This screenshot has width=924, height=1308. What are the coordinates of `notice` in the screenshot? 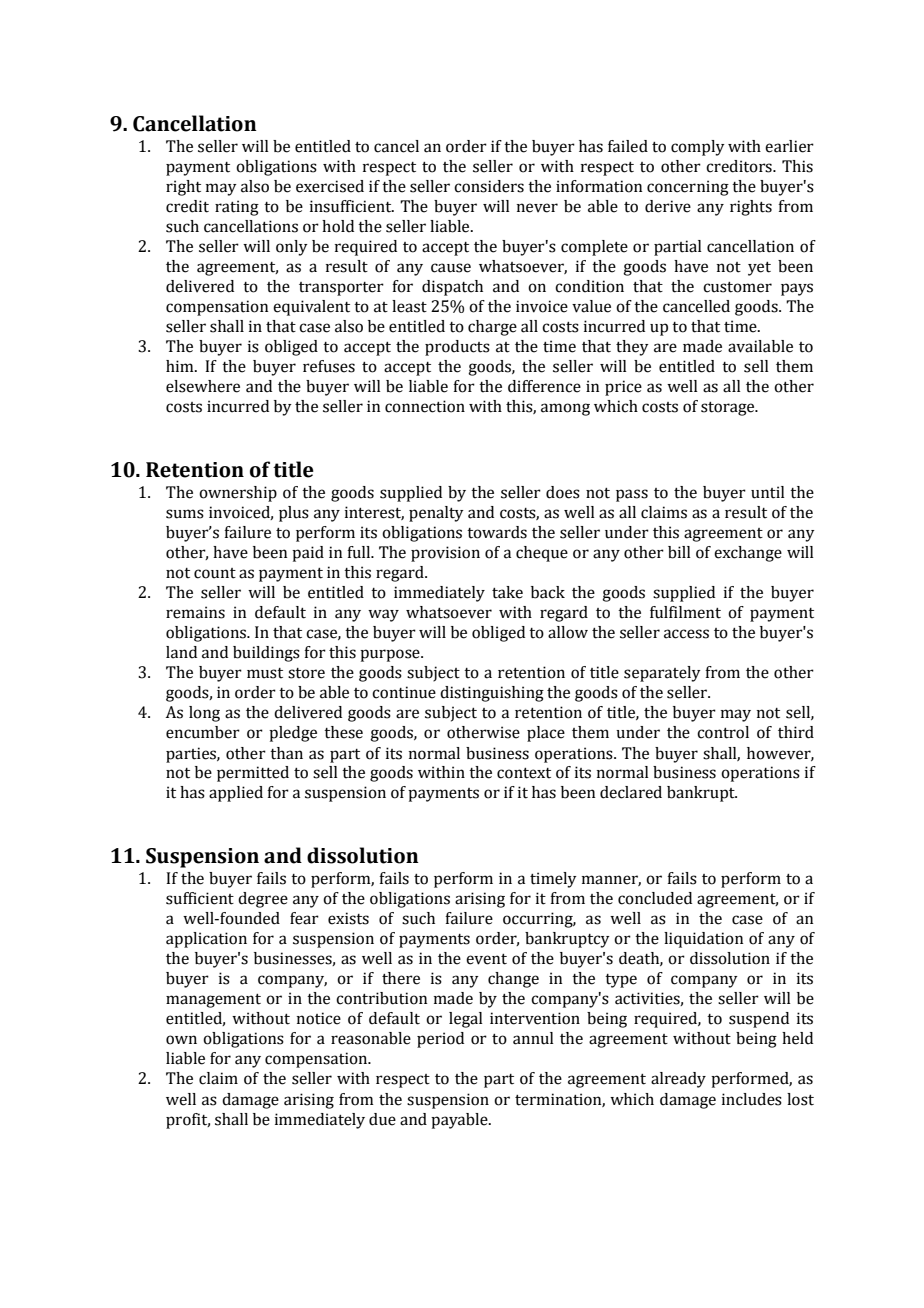 It's located at (319, 1018).
